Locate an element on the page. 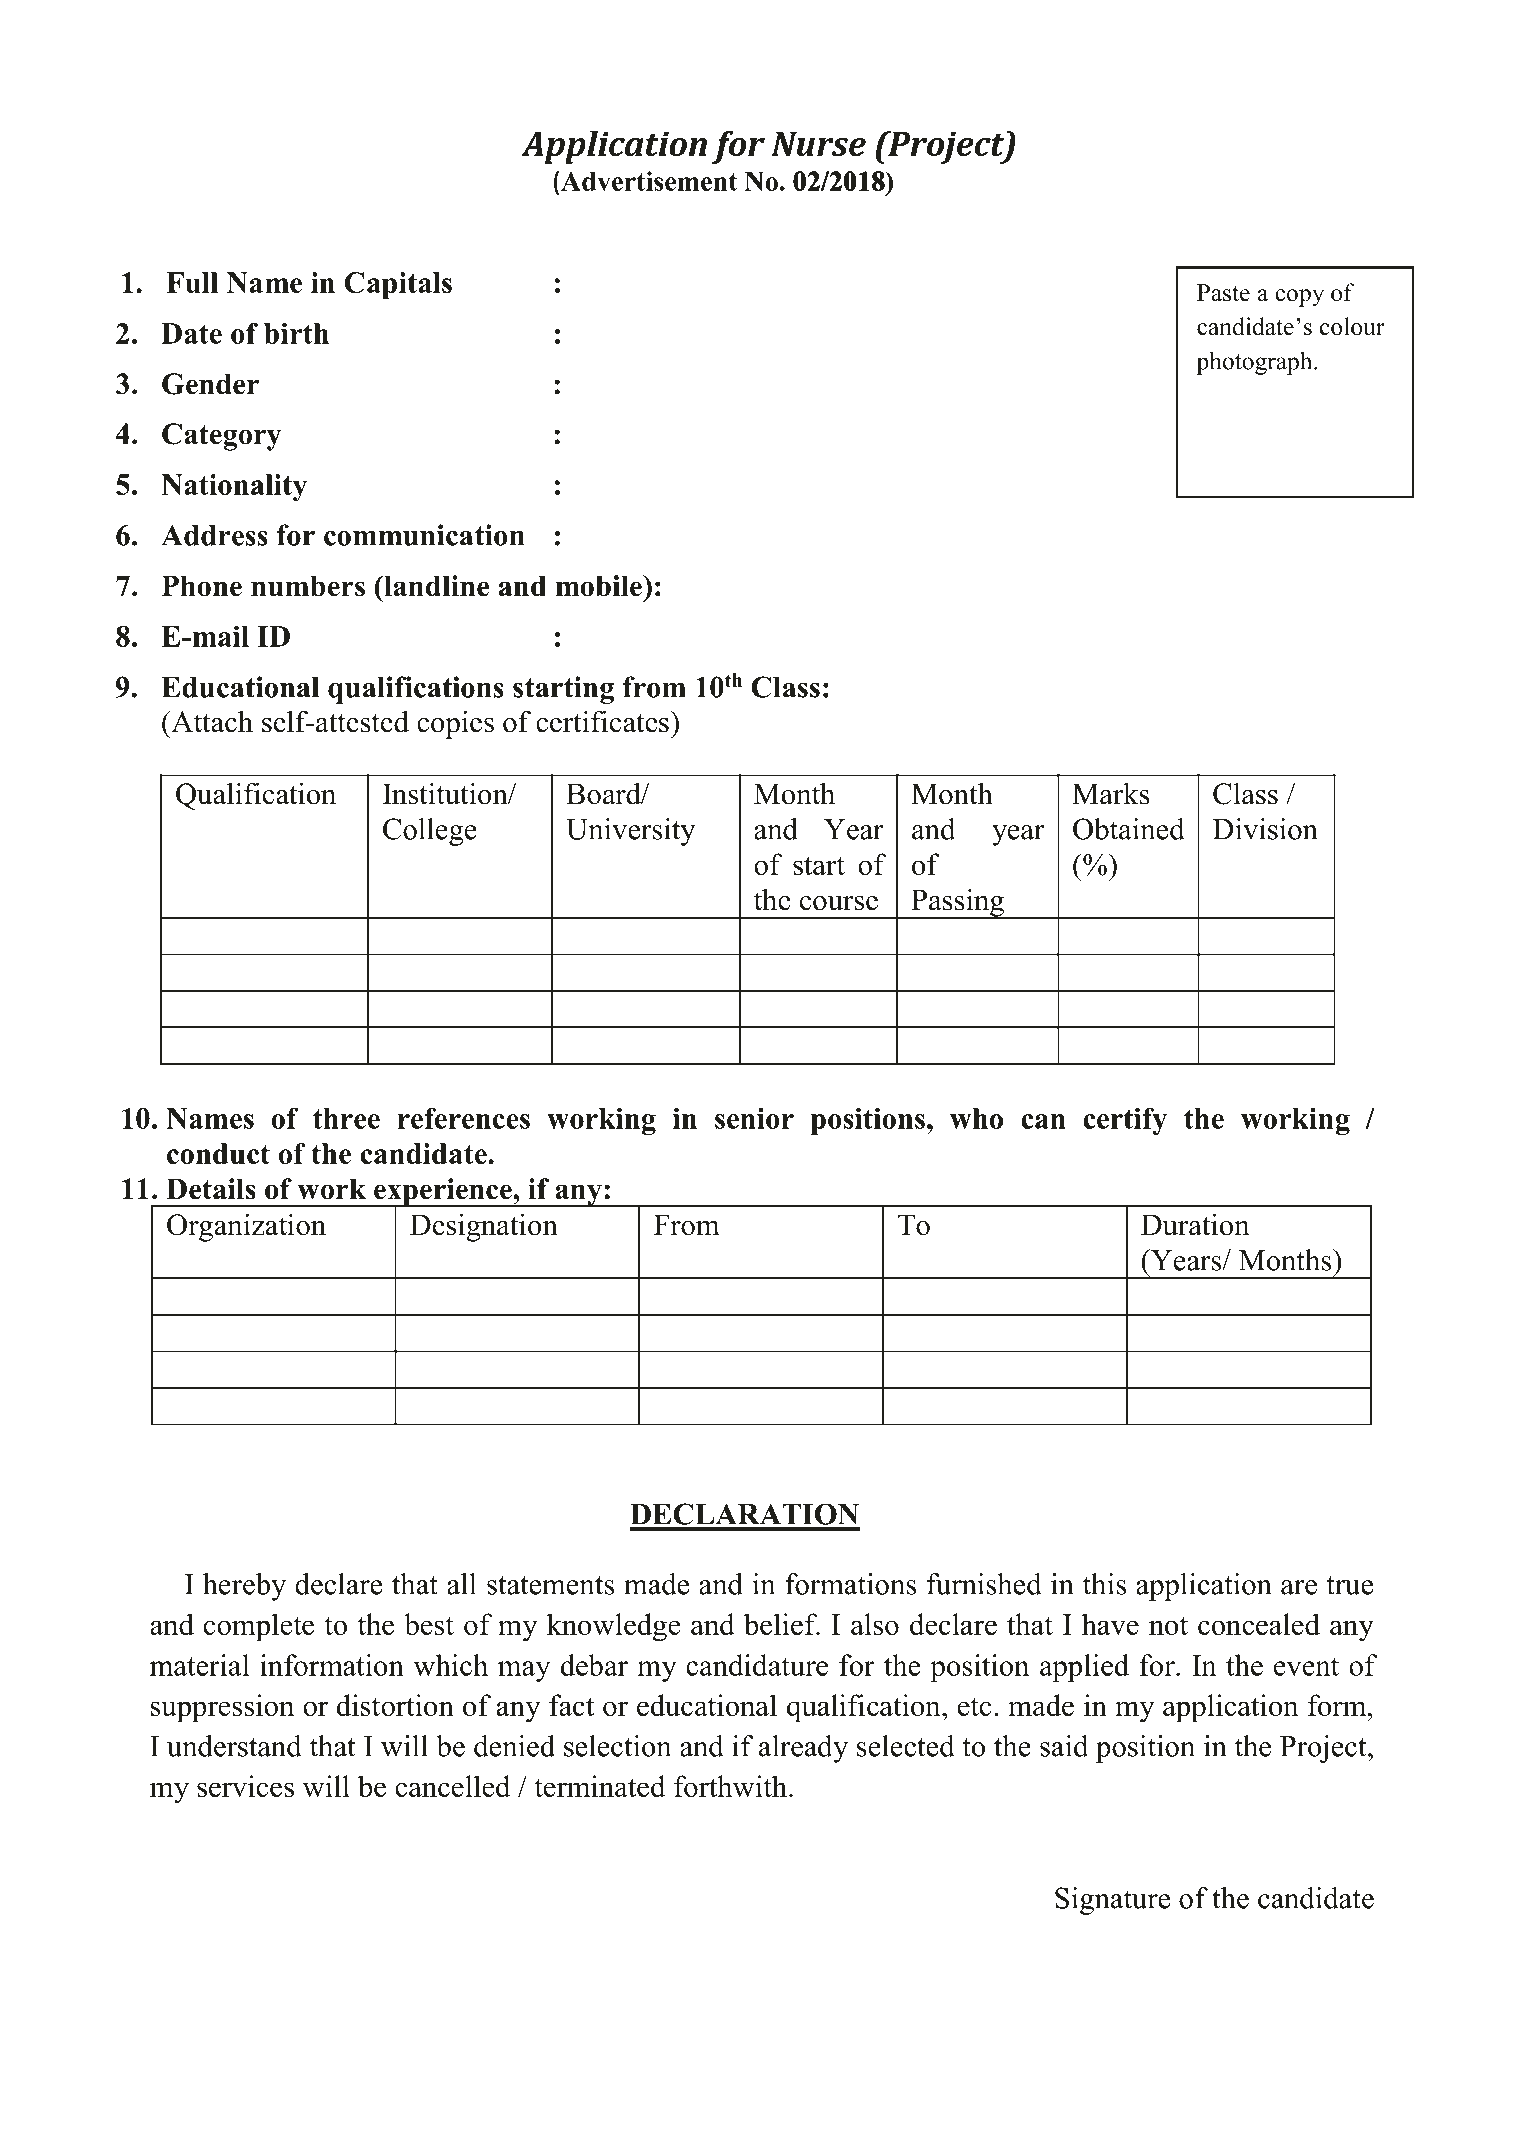 This image has width=1522, height=2153. Advertisement is located at coordinates (649, 181).
